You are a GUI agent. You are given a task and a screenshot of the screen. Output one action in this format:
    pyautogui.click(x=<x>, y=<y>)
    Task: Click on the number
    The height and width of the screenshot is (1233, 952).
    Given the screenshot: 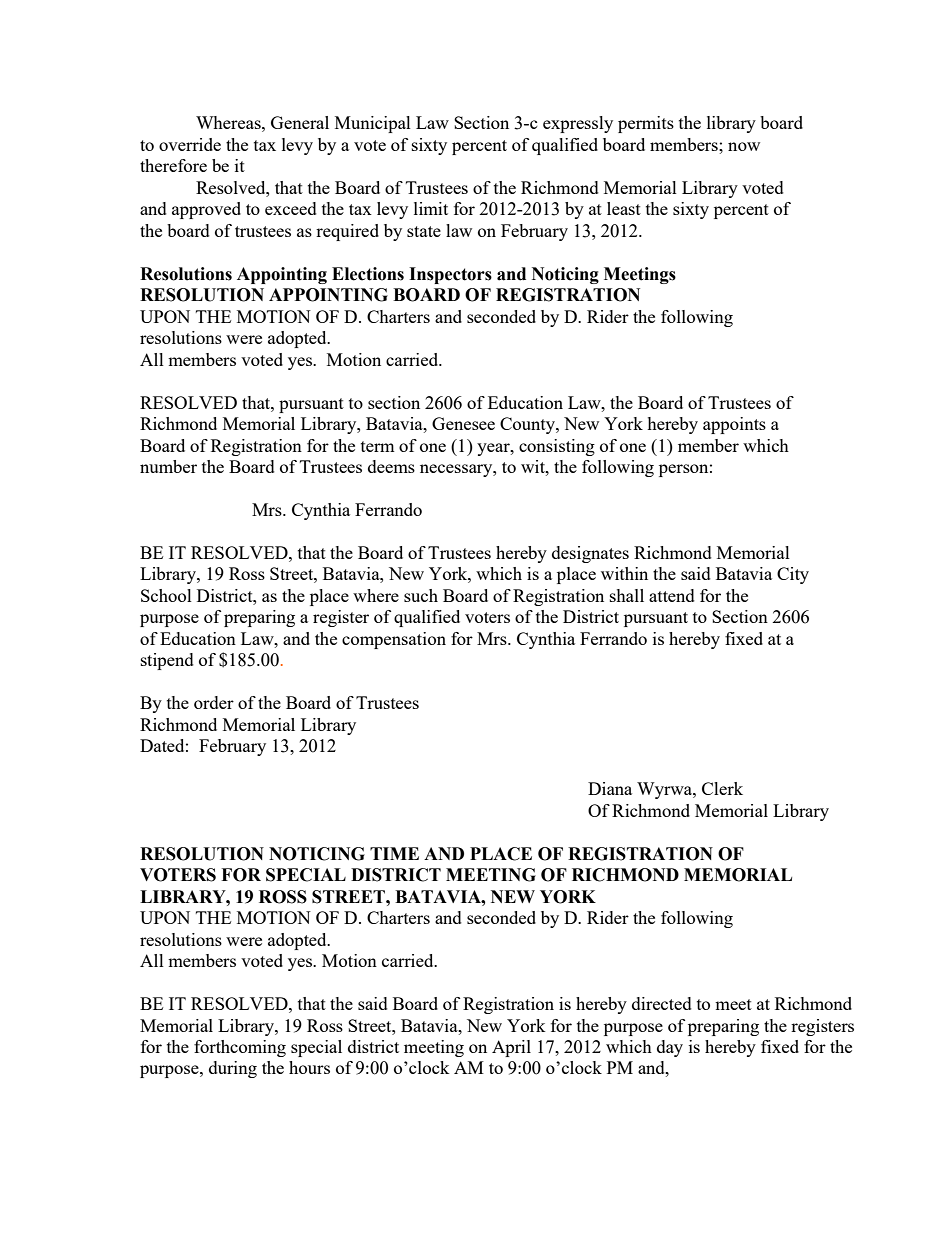 What is the action you would take?
    pyautogui.click(x=168, y=466)
